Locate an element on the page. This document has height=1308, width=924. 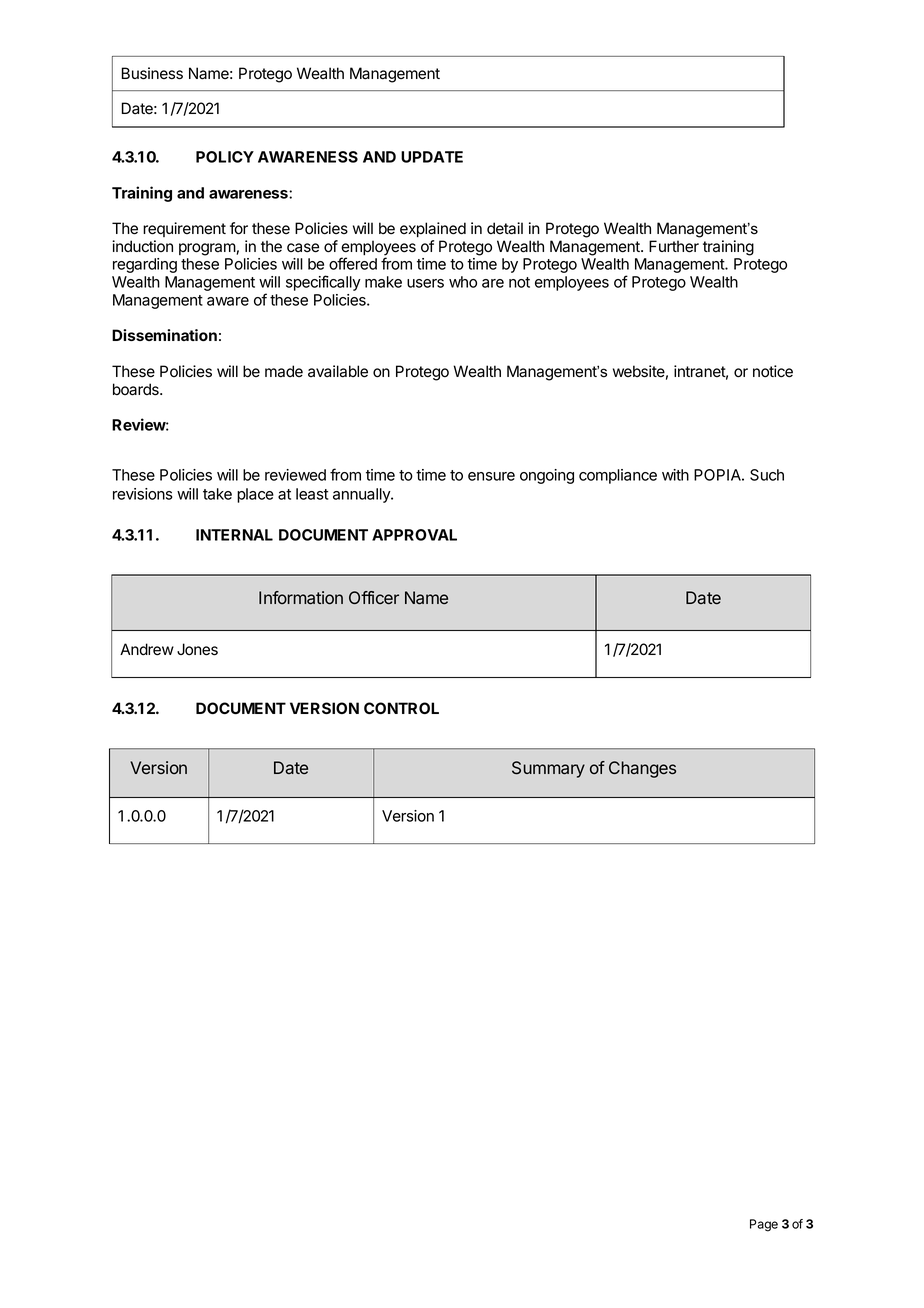
POLICY is located at coordinates (225, 157).
